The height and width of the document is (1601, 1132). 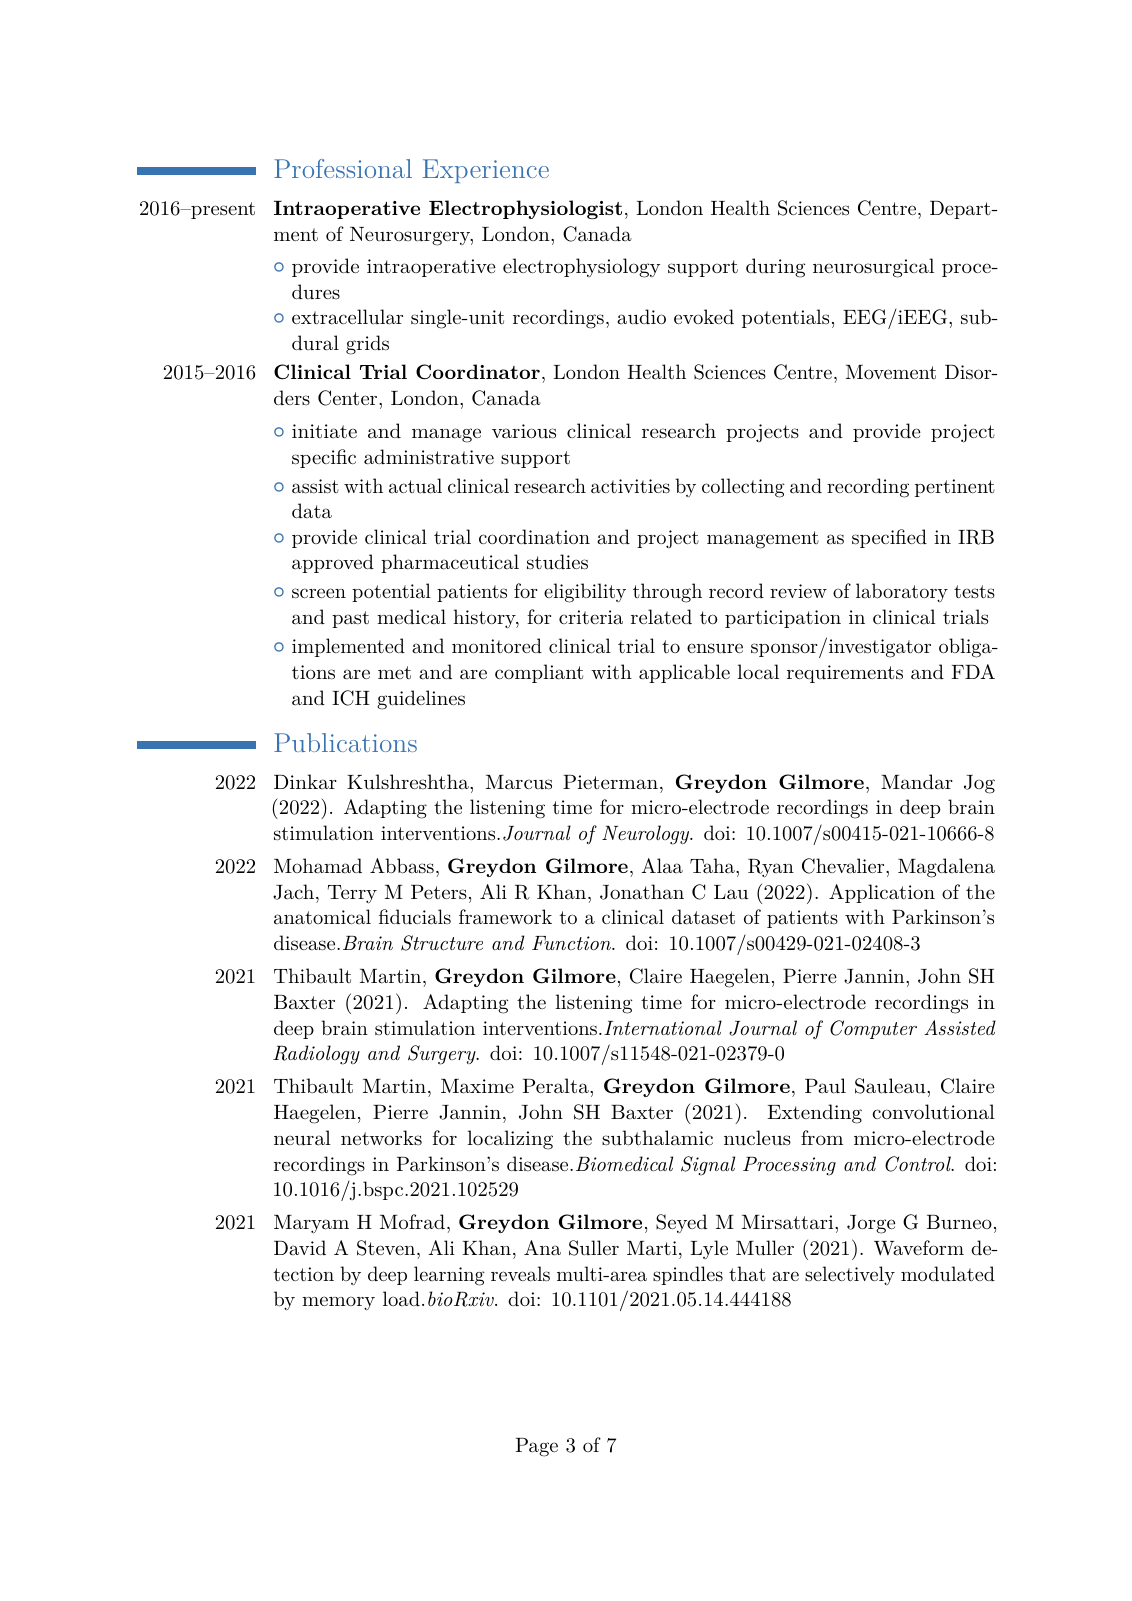 What do you see at coordinates (316, 1055) in the document?
I see `Radiology` at bounding box center [316, 1055].
